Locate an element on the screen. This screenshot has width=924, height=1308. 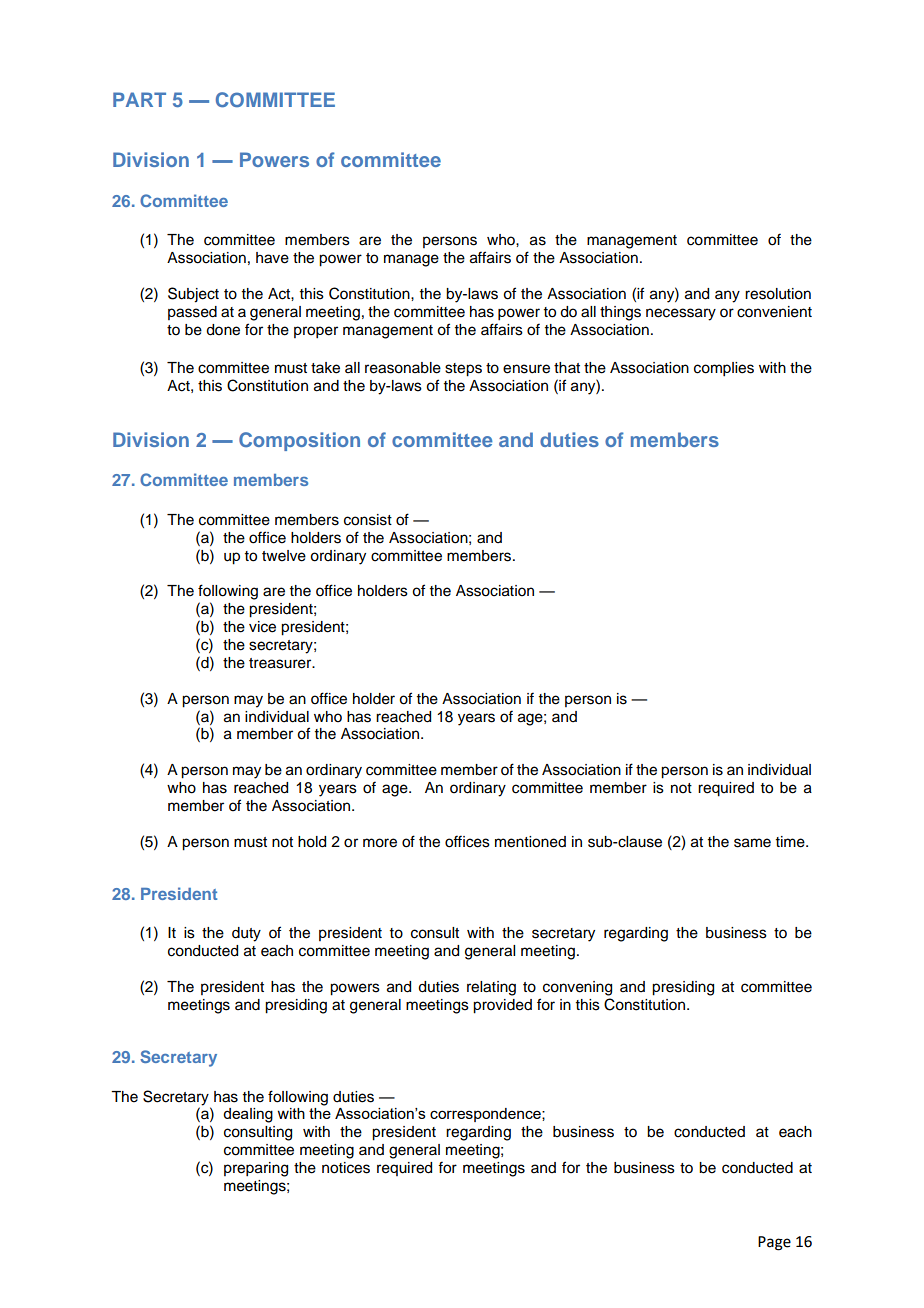
treasurer is located at coordinates (281, 663).
